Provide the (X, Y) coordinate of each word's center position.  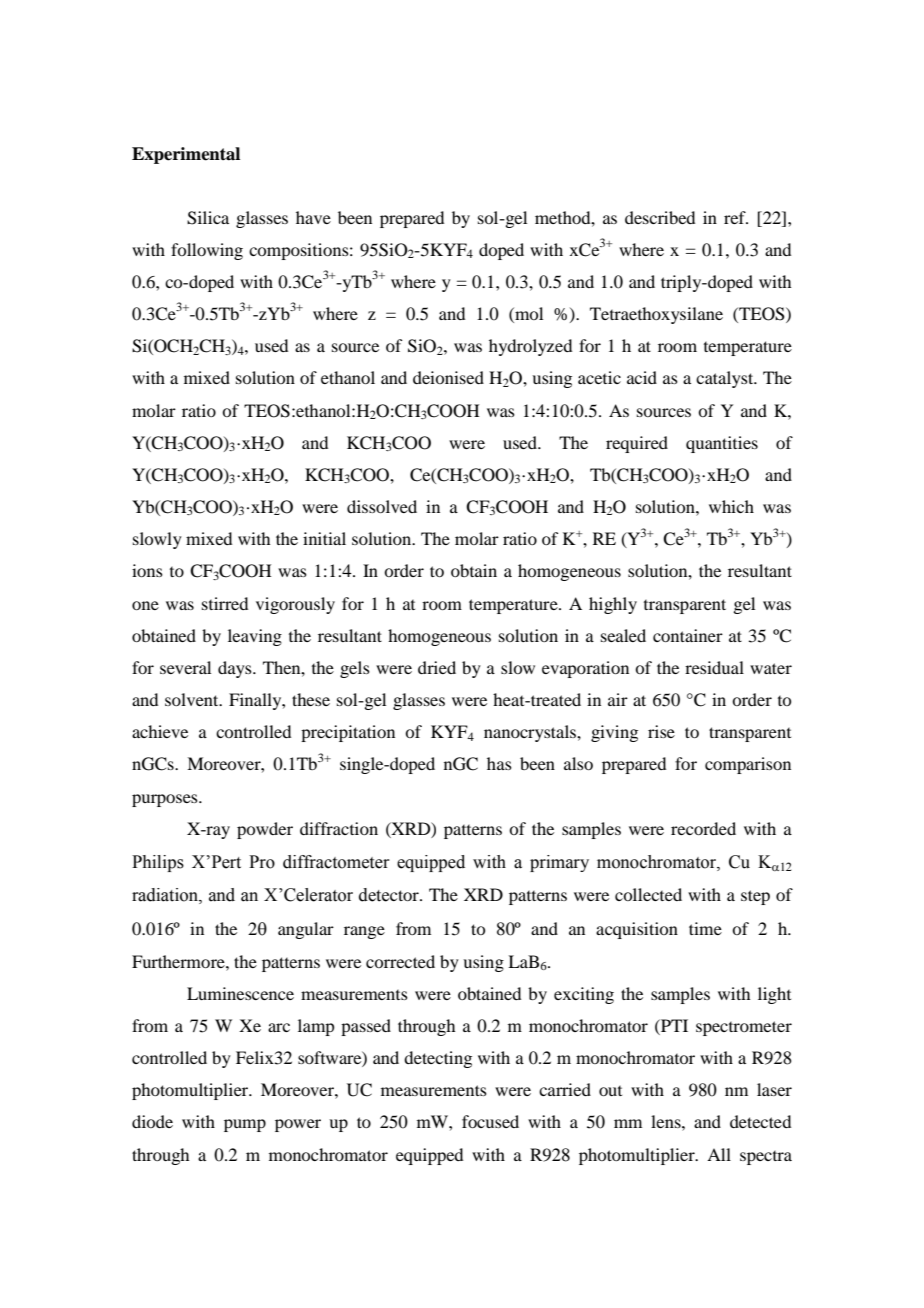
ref (736, 217)
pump (245, 1125)
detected (760, 1121)
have (313, 217)
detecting (438, 1059)
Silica (208, 218)
